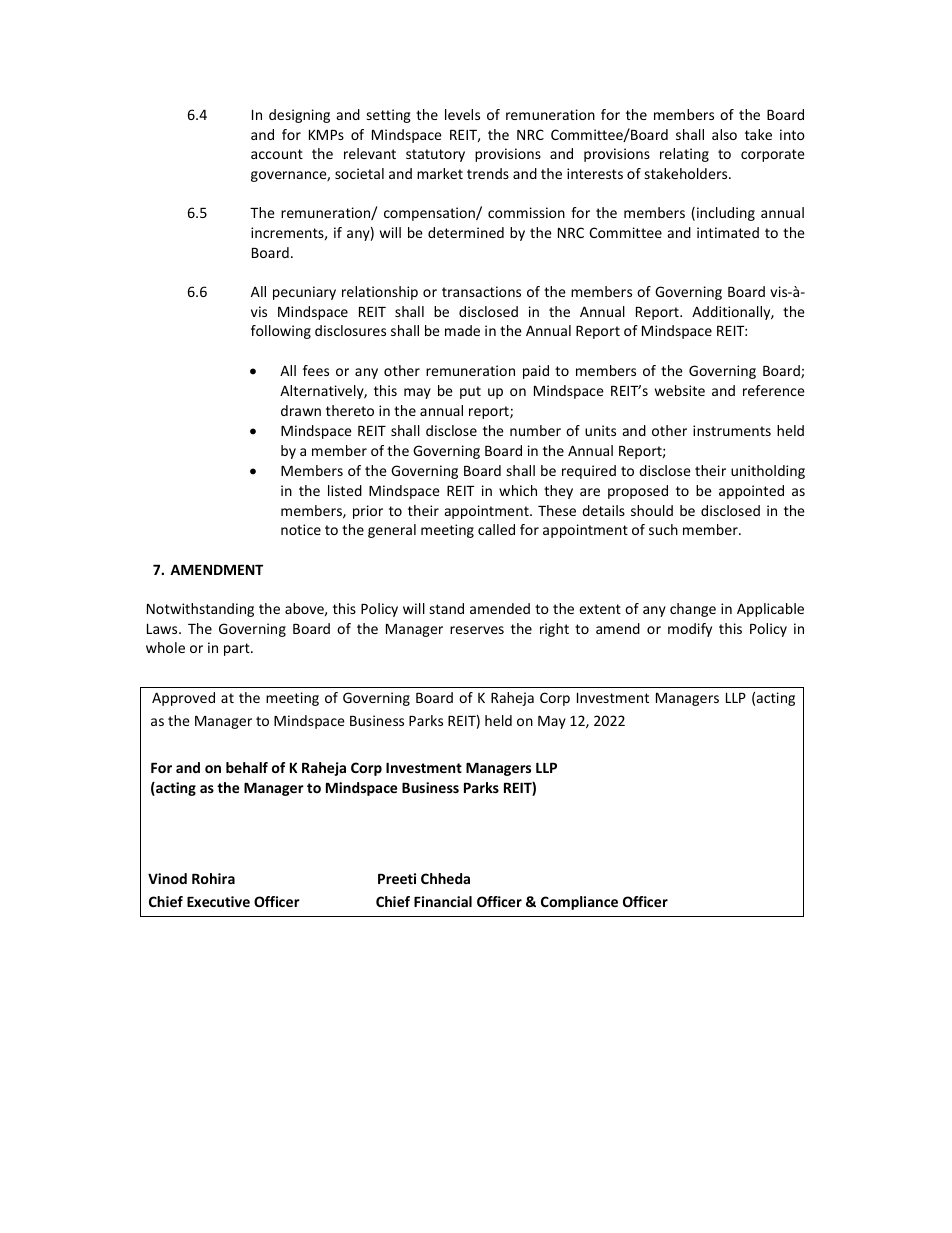 The height and width of the document is (1233, 952). What do you see at coordinates (462, 114) in the document?
I see `levels` at bounding box center [462, 114].
